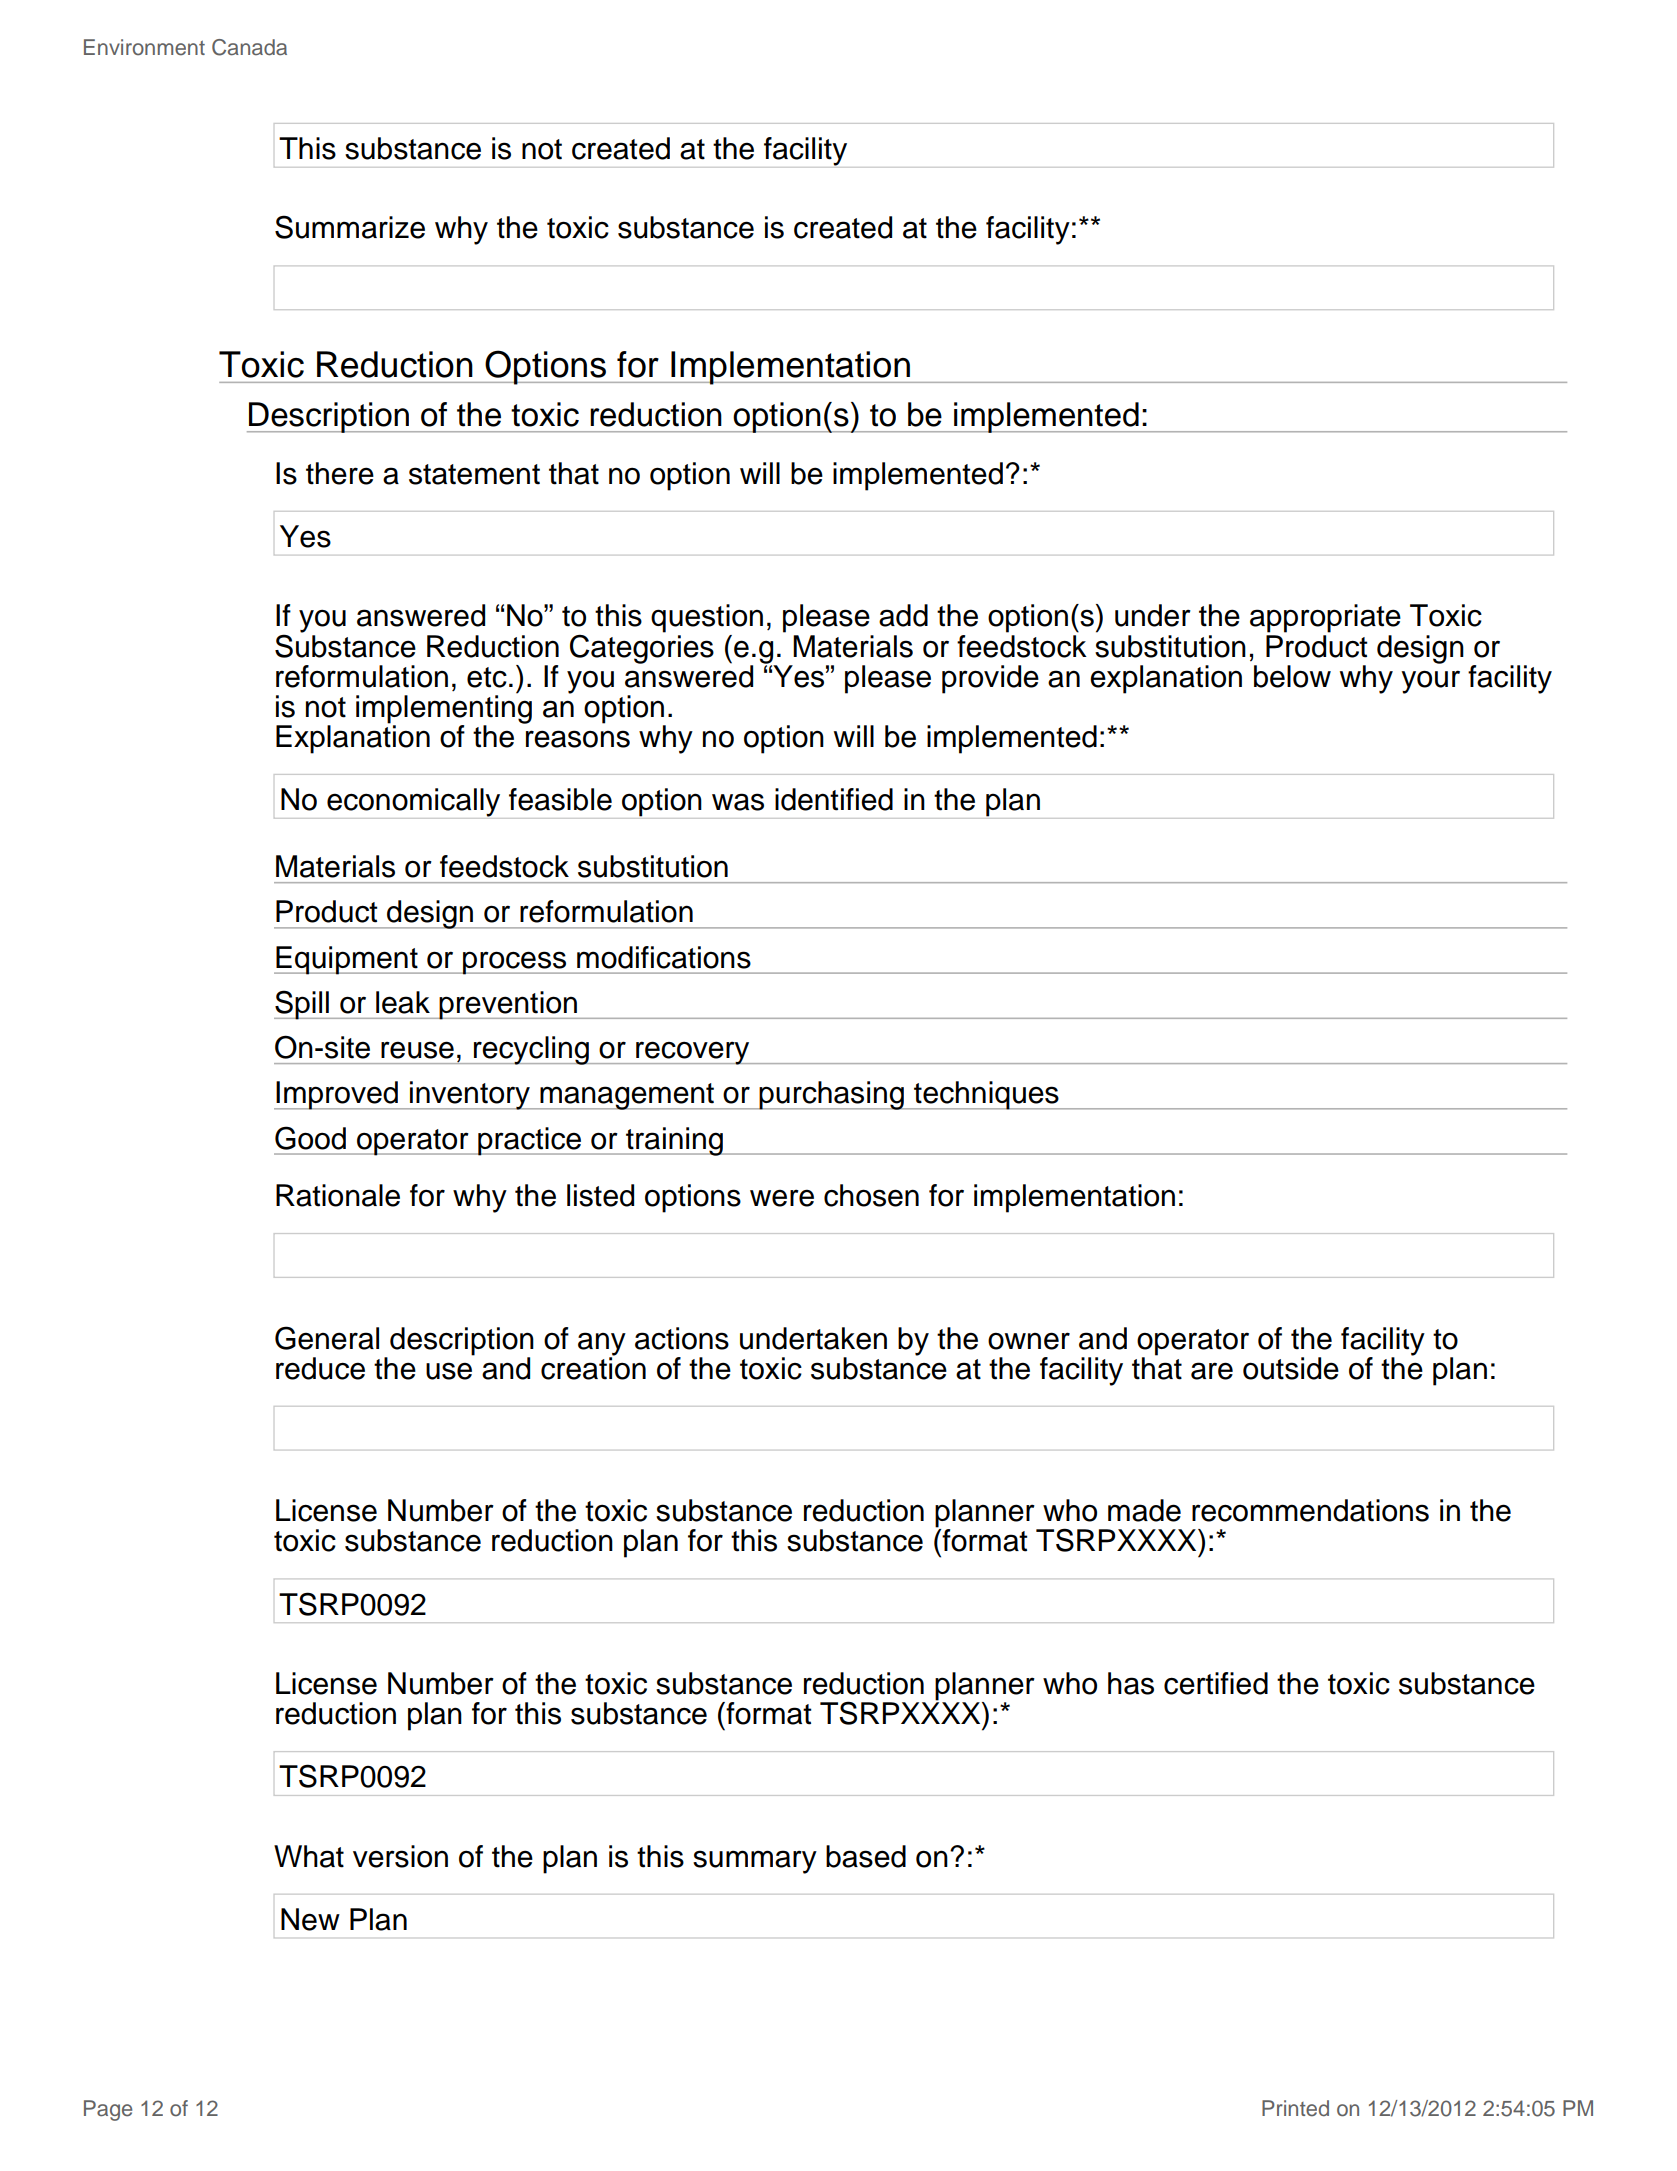 Image resolution: width=1677 pixels, height=2171 pixels. Describe the element at coordinates (350, 227) in the document. I see `Summarize` at that location.
